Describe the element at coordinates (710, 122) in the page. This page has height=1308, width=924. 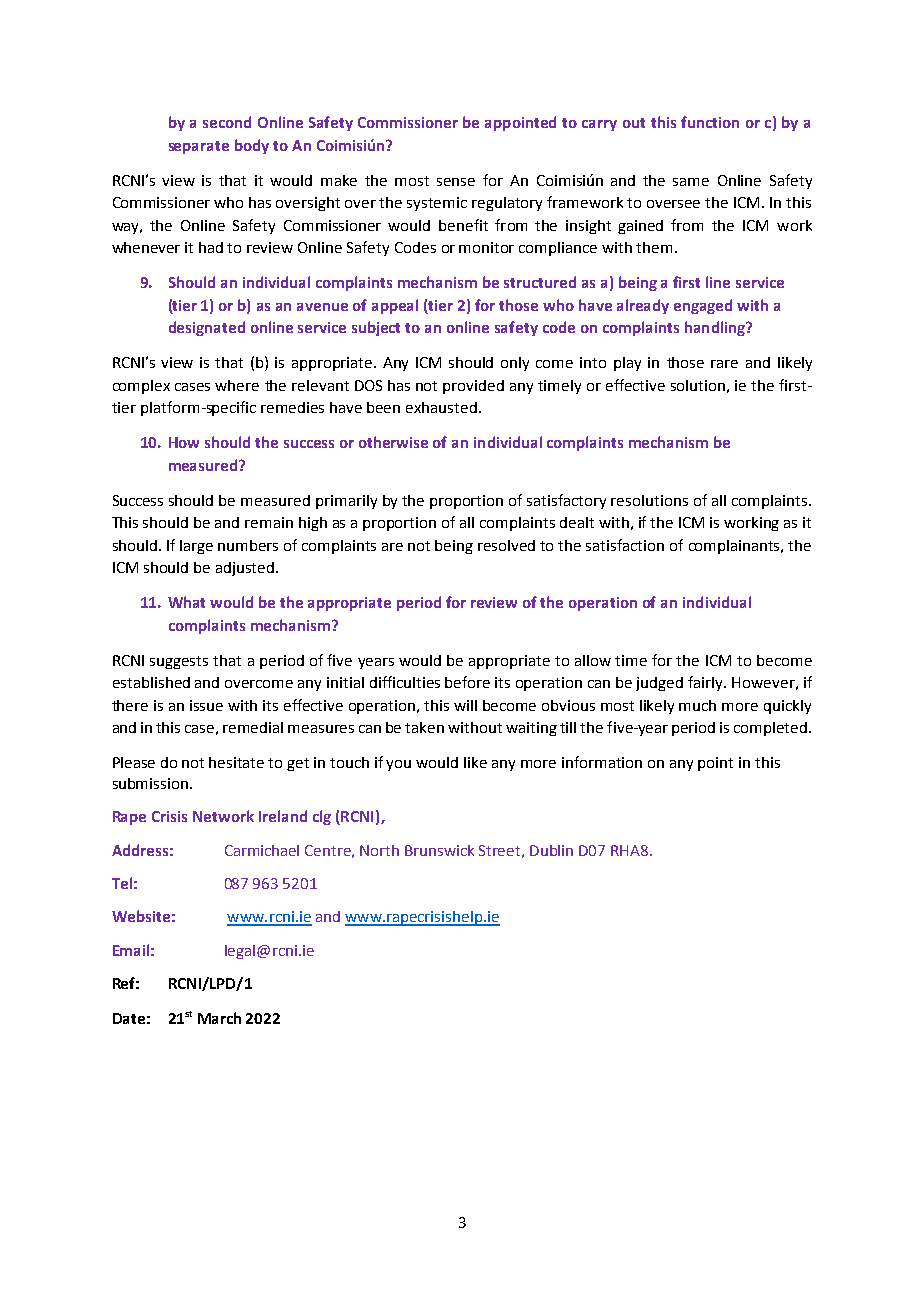
I see `function` at that location.
